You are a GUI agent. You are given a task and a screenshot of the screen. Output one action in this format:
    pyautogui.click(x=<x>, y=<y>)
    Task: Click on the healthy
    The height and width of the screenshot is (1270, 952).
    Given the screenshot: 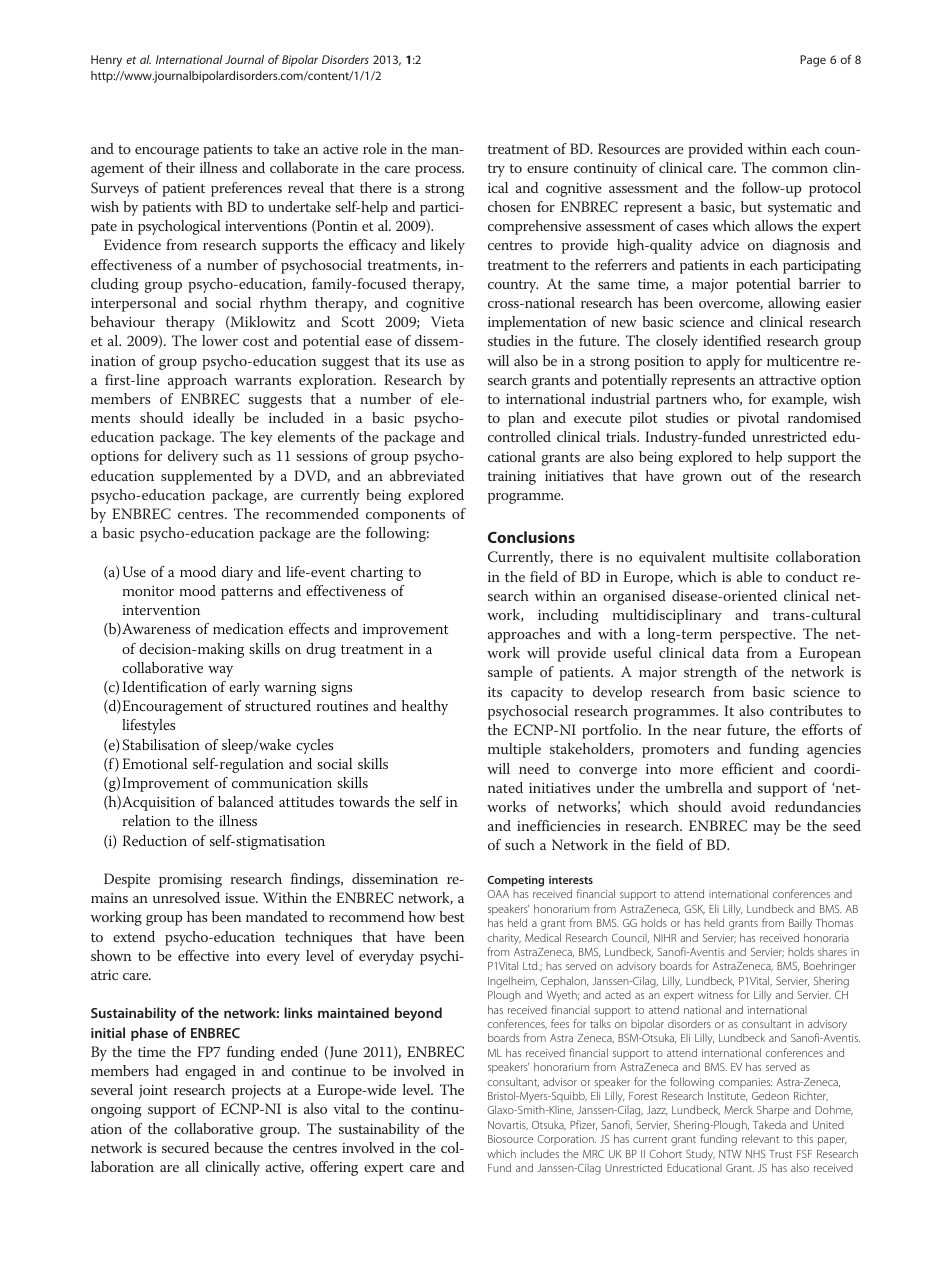 What is the action you would take?
    pyautogui.click(x=425, y=707)
